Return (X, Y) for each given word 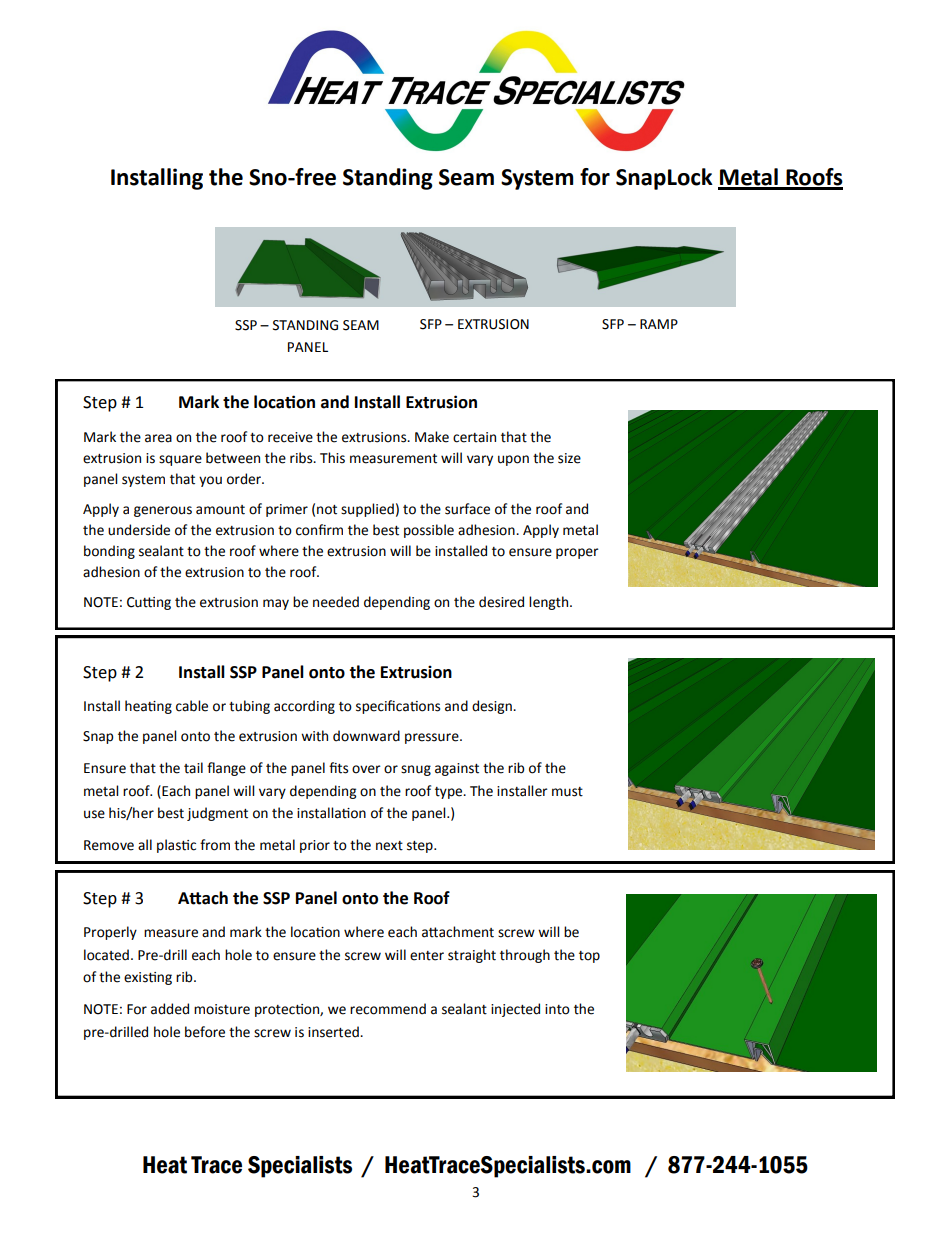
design (493, 707)
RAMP (659, 324)
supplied (367, 510)
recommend (388, 1009)
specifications (398, 707)
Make (432, 437)
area (158, 438)
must (567, 792)
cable (192, 706)
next (389, 846)
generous (163, 511)
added (170, 1009)
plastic (176, 846)
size (569, 458)
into (557, 1009)
